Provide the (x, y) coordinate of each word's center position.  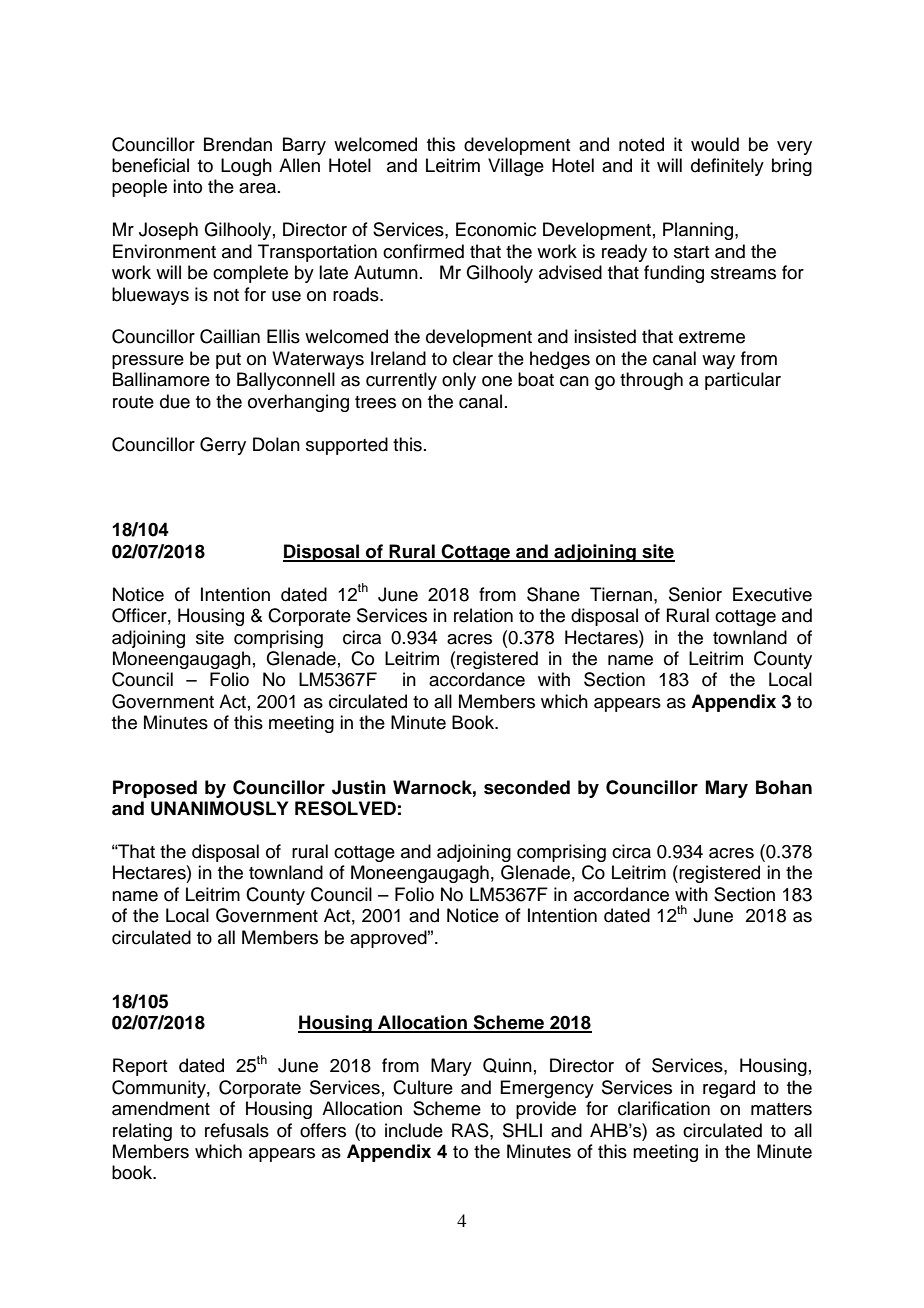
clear (473, 358)
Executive (772, 594)
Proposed (155, 789)
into (187, 186)
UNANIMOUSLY (219, 808)
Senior (695, 594)
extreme (712, 337)
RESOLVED (345, 808)
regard (729, 1089)
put (228, 361)
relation (483, 615)
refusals (237, 1130)
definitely (727, 167)
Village (516, 167)
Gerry (223, 446)
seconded (527, 787)
